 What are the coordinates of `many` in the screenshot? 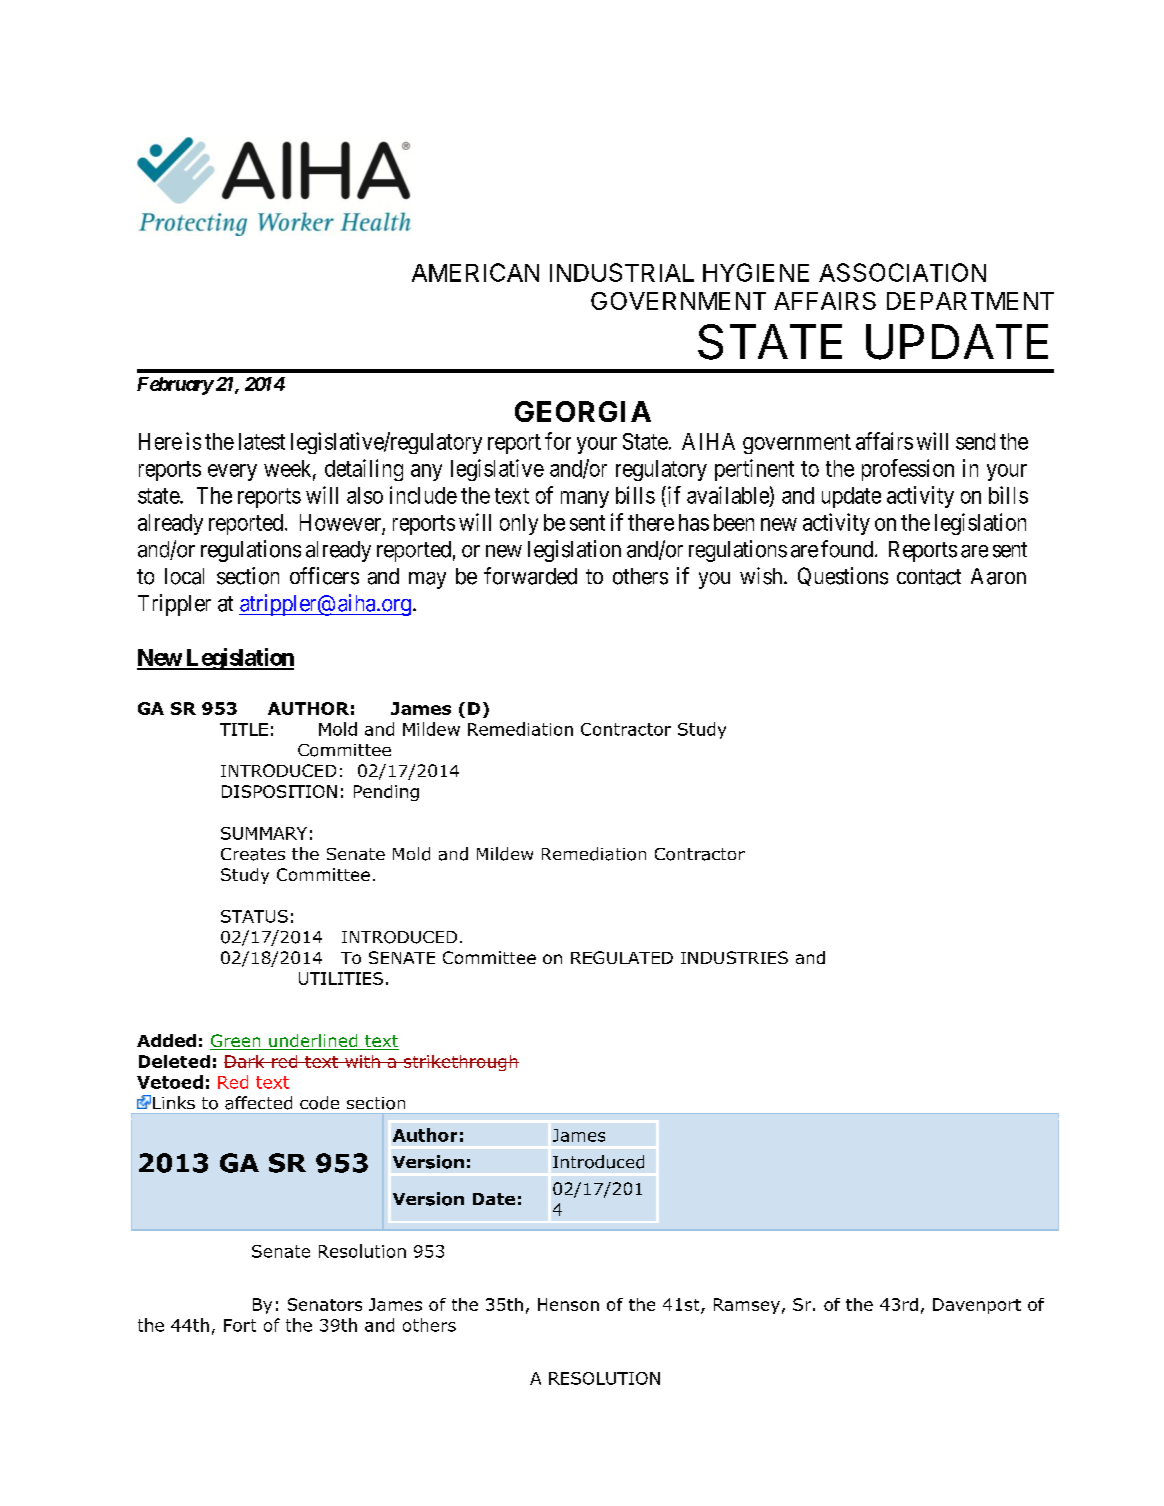 It's located at (585, 499).
